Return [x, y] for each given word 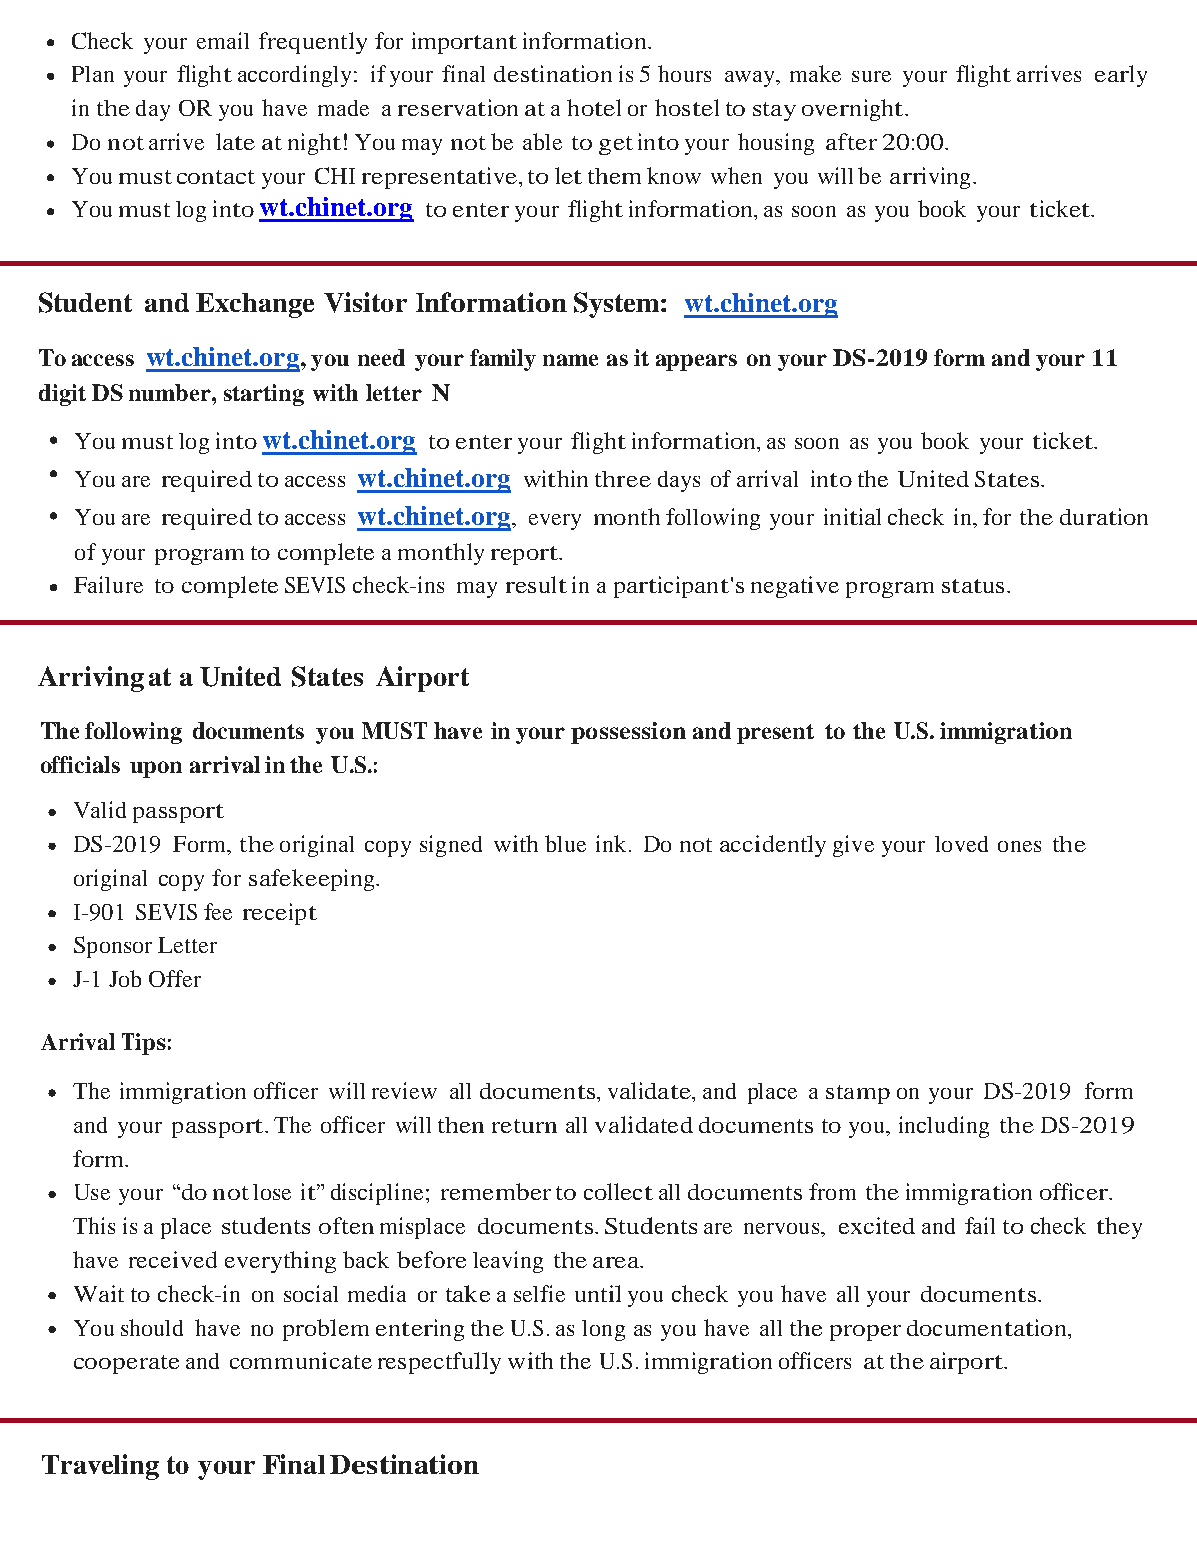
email [223, 40]
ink [611, 843]
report [526, 555]
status [973, 586]
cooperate [126, 1364]
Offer [175, 978]
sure [871, 76]
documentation [988, 1327]
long [603, 1330]
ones [1019, 846]
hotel [594, 107]
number [171, 392]
